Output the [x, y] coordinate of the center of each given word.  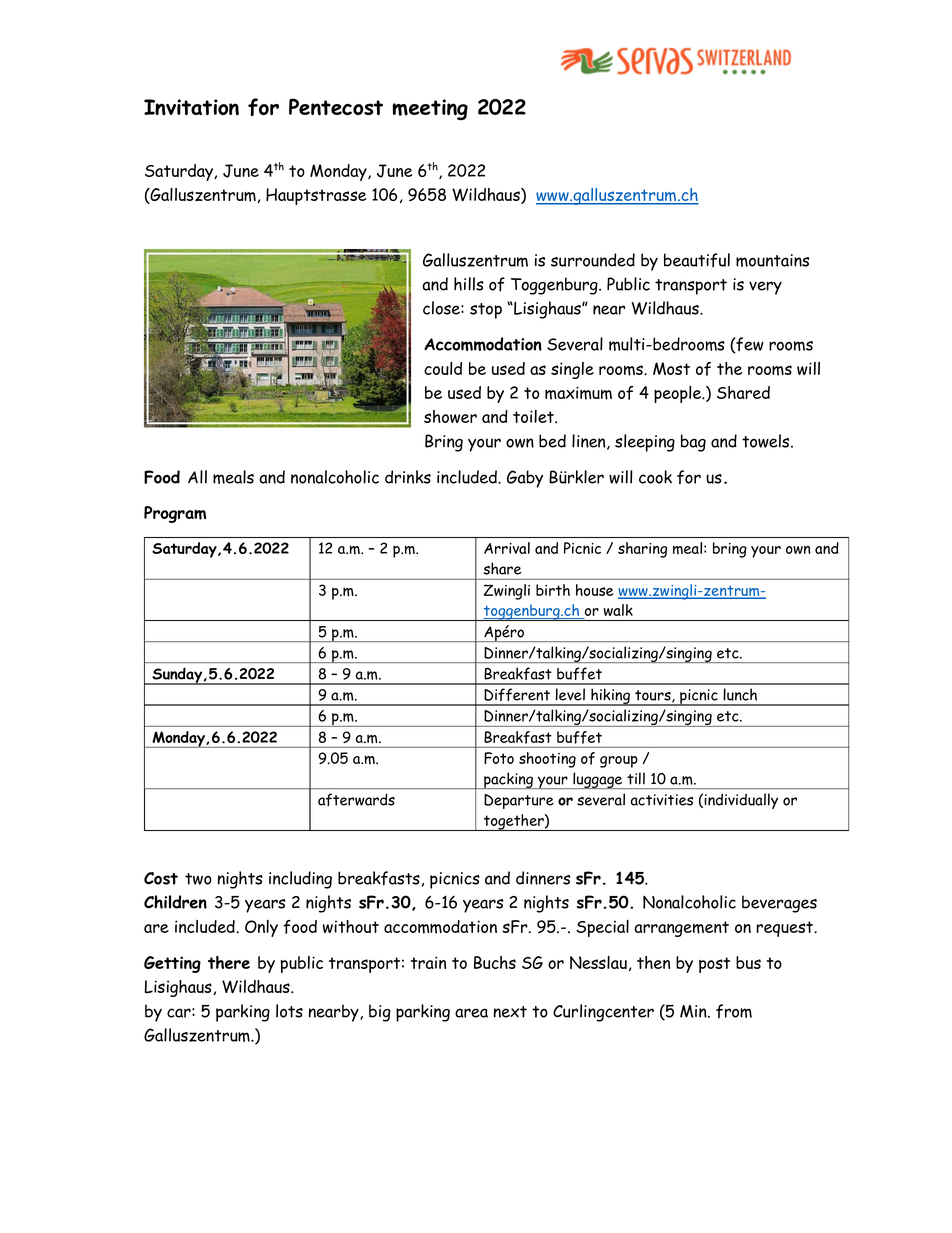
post [714, 965]
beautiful [697, 260]
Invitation [191, 107]
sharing [642, 550]
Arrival [507, 548]
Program [175, 514]
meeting [430, 109]
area [471, 1013]
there [229, 962]
